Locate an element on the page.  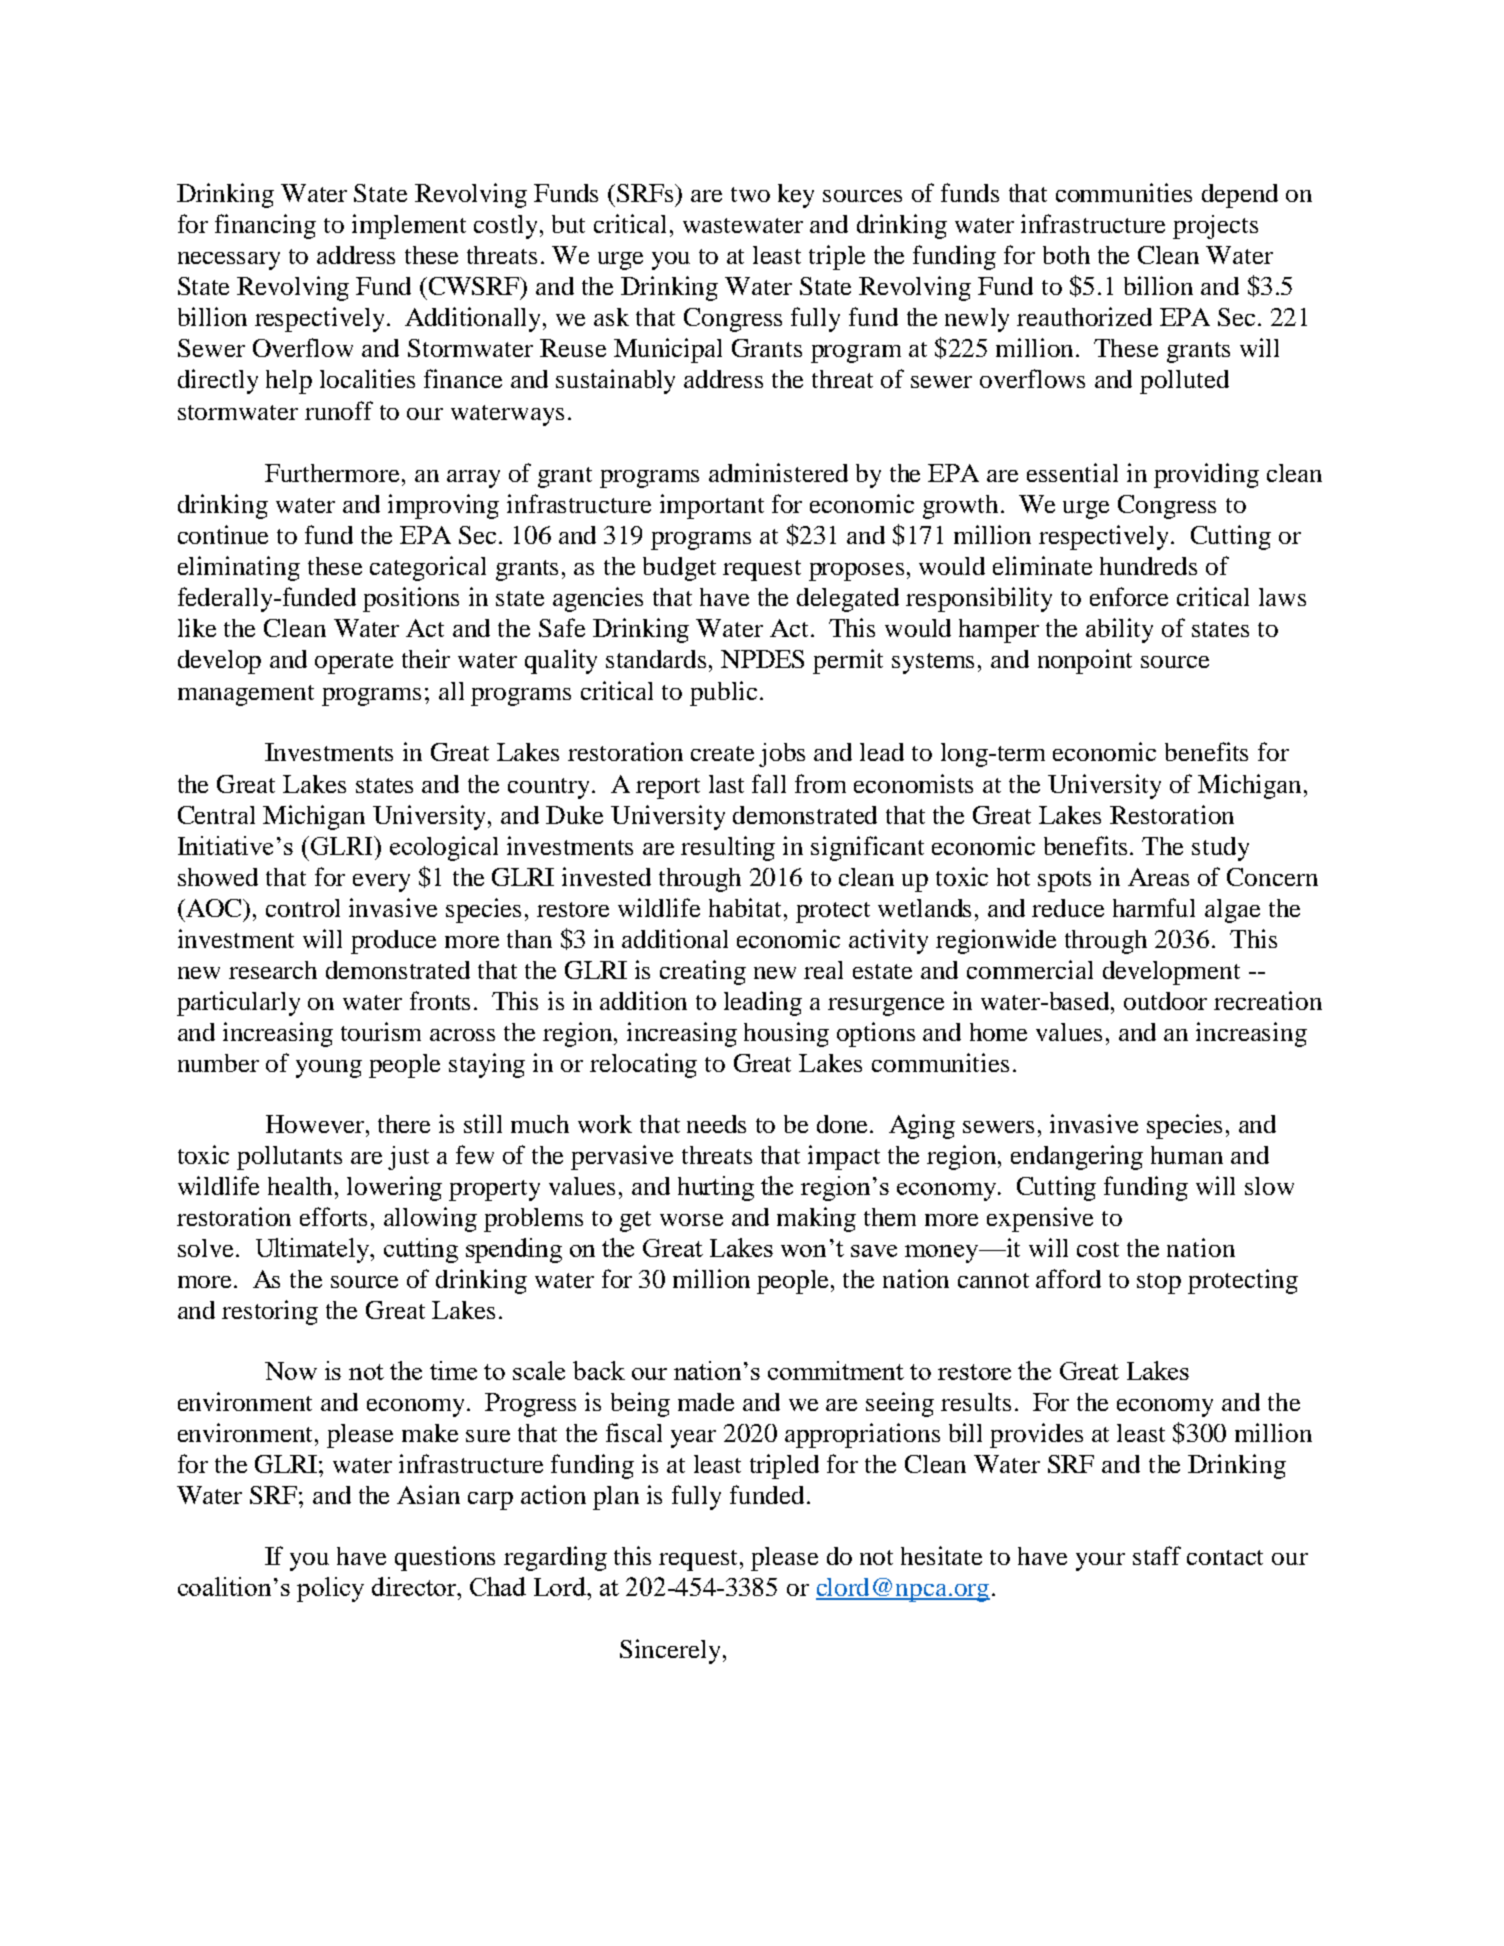
harmful is located at coordinates (1154, 907).
